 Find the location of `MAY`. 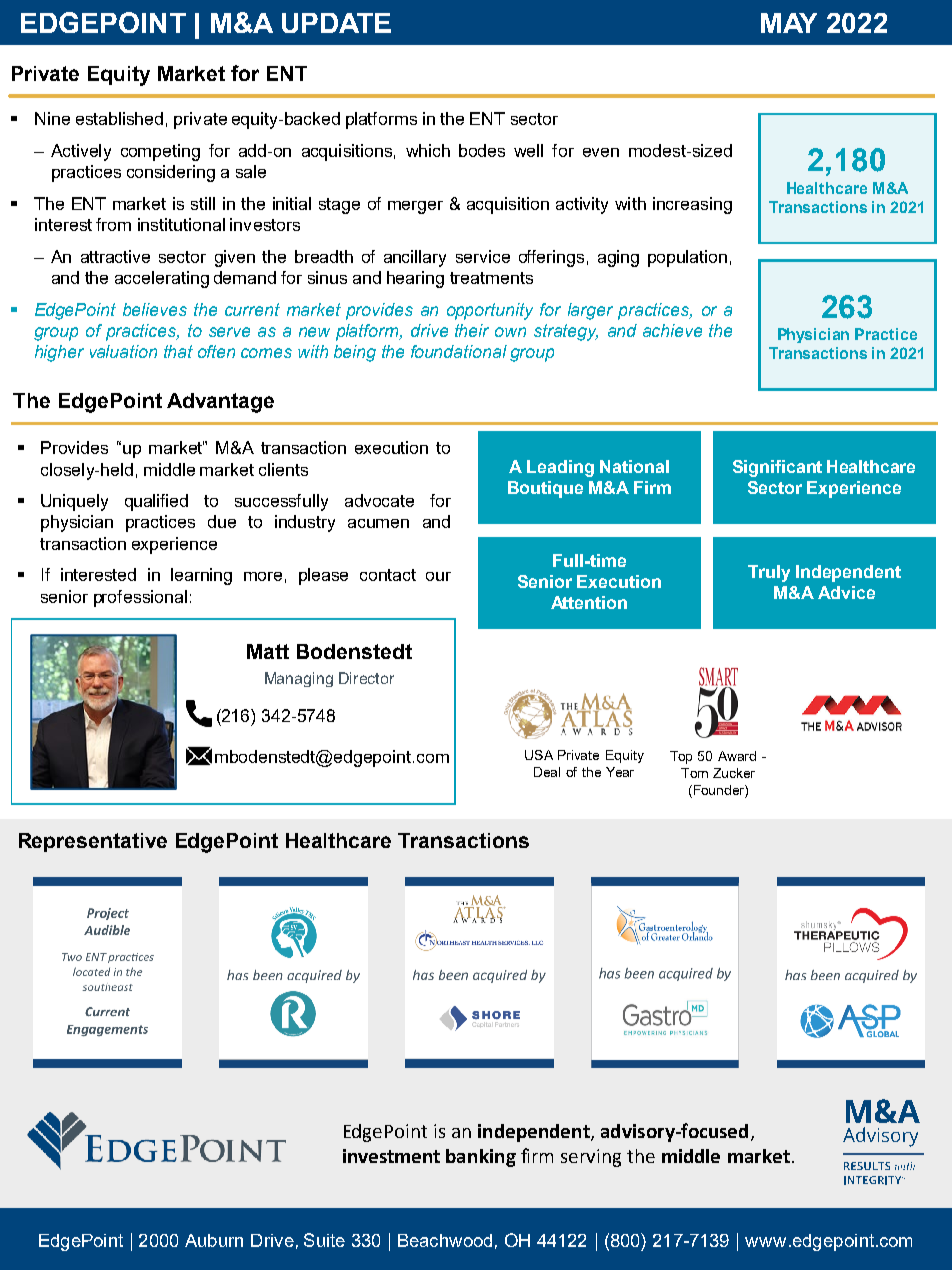

MAY is located at coordinates (789, 23).
